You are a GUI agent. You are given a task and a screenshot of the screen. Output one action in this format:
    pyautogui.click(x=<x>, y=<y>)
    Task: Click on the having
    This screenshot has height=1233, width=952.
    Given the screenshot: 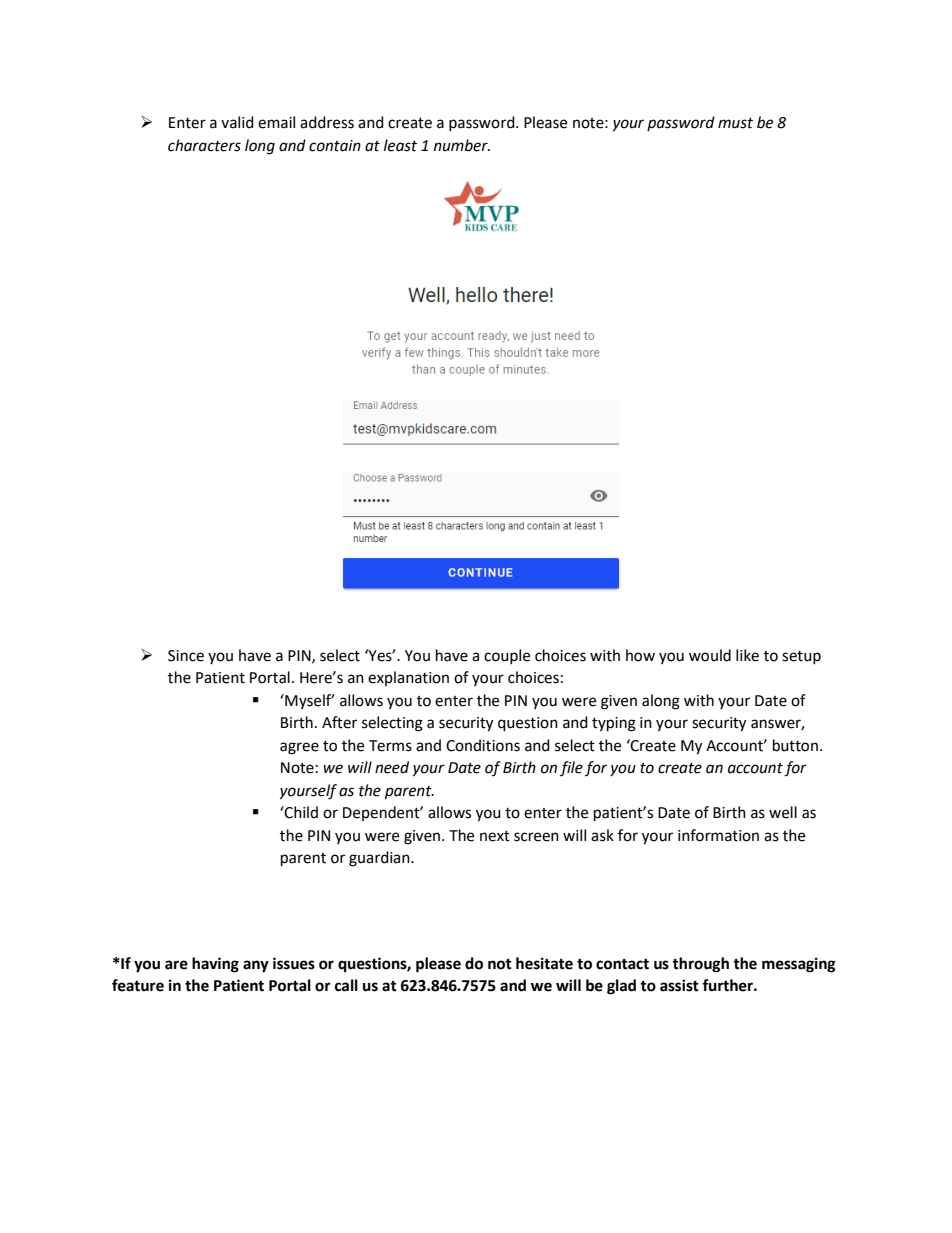 What is the action you would take?
    pyautogui.click(x=215, y=965)
